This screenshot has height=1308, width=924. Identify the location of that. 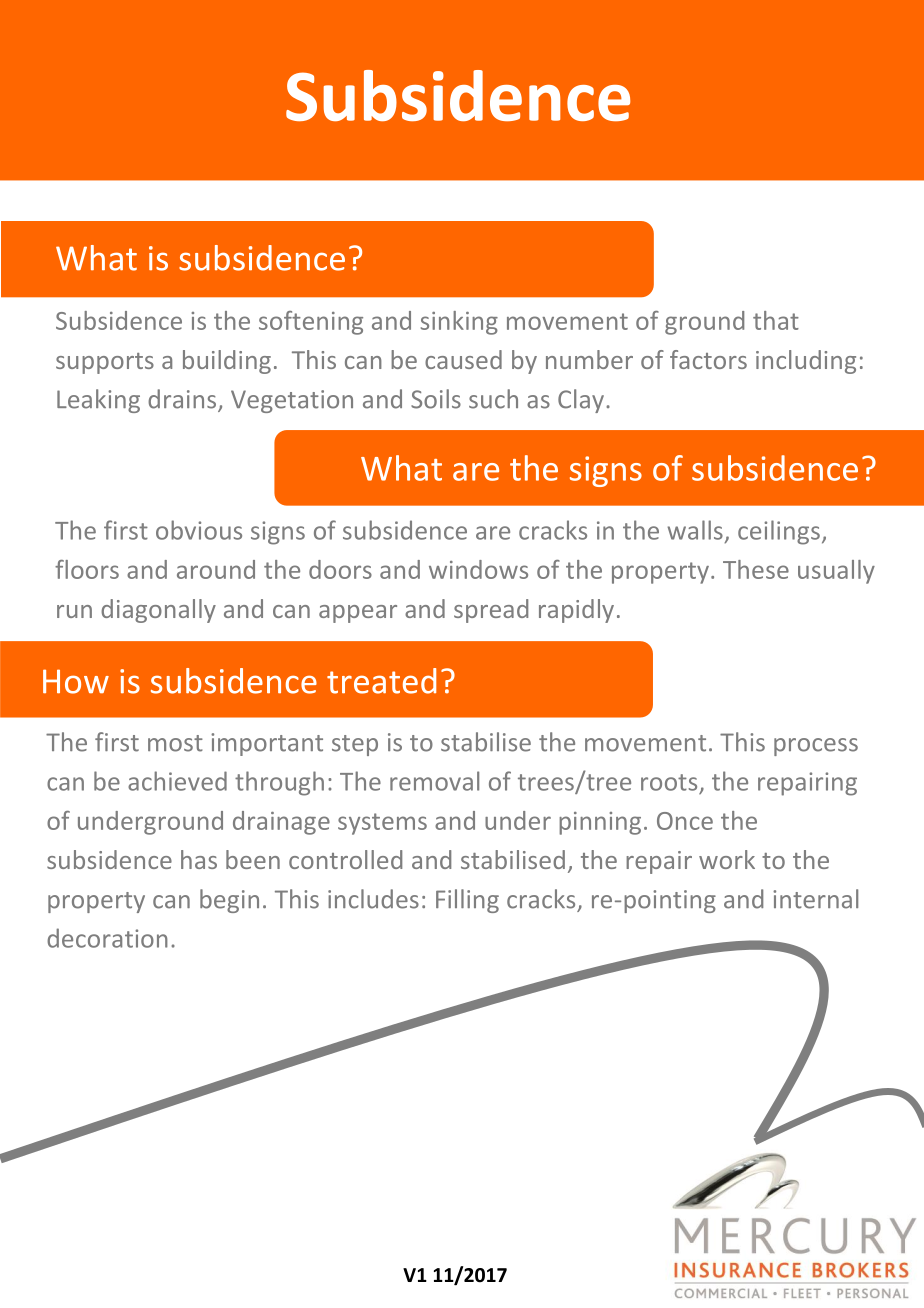
(776, 320).
